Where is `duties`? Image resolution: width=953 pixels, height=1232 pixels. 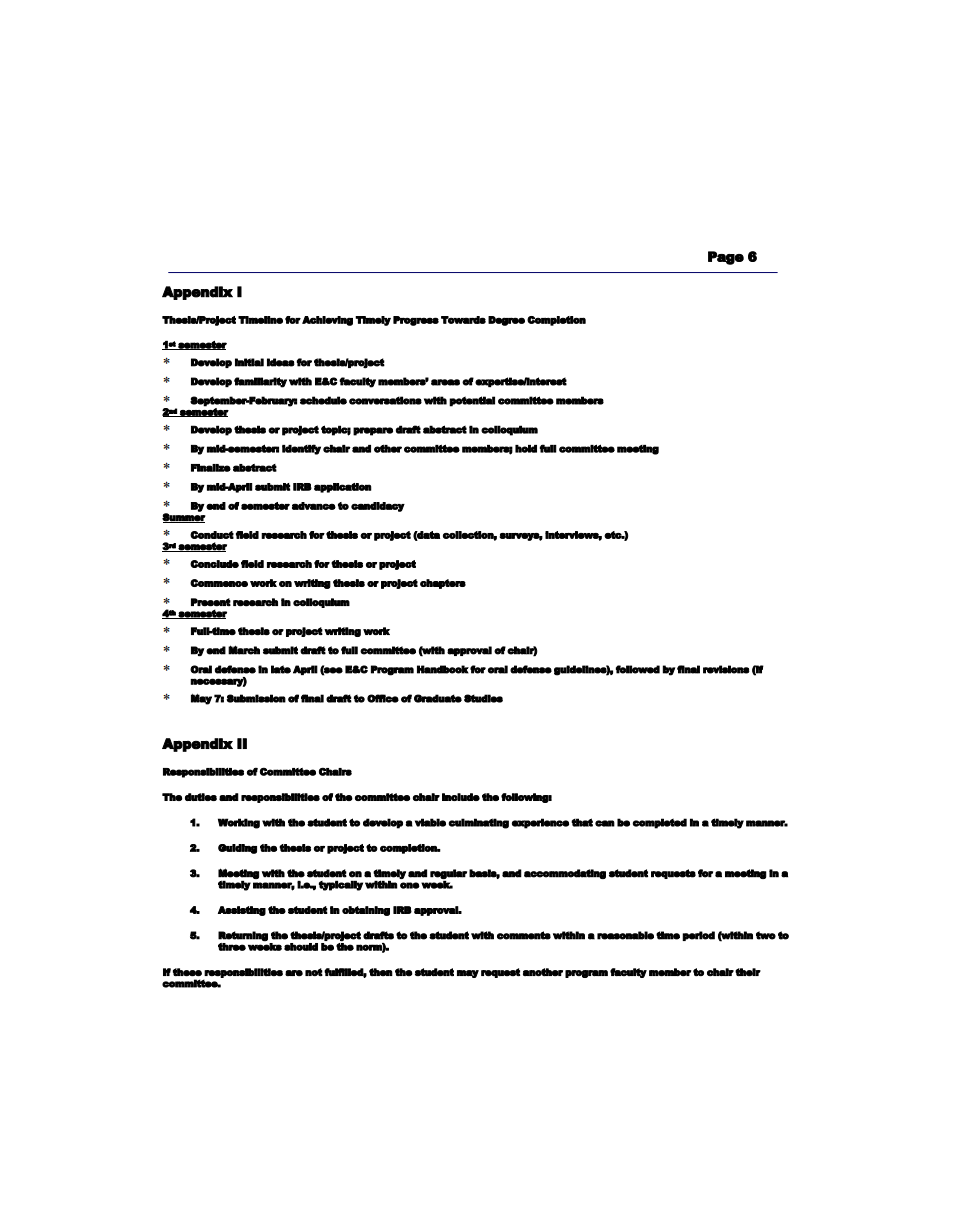
duties is located at coordinates (201, 797).
